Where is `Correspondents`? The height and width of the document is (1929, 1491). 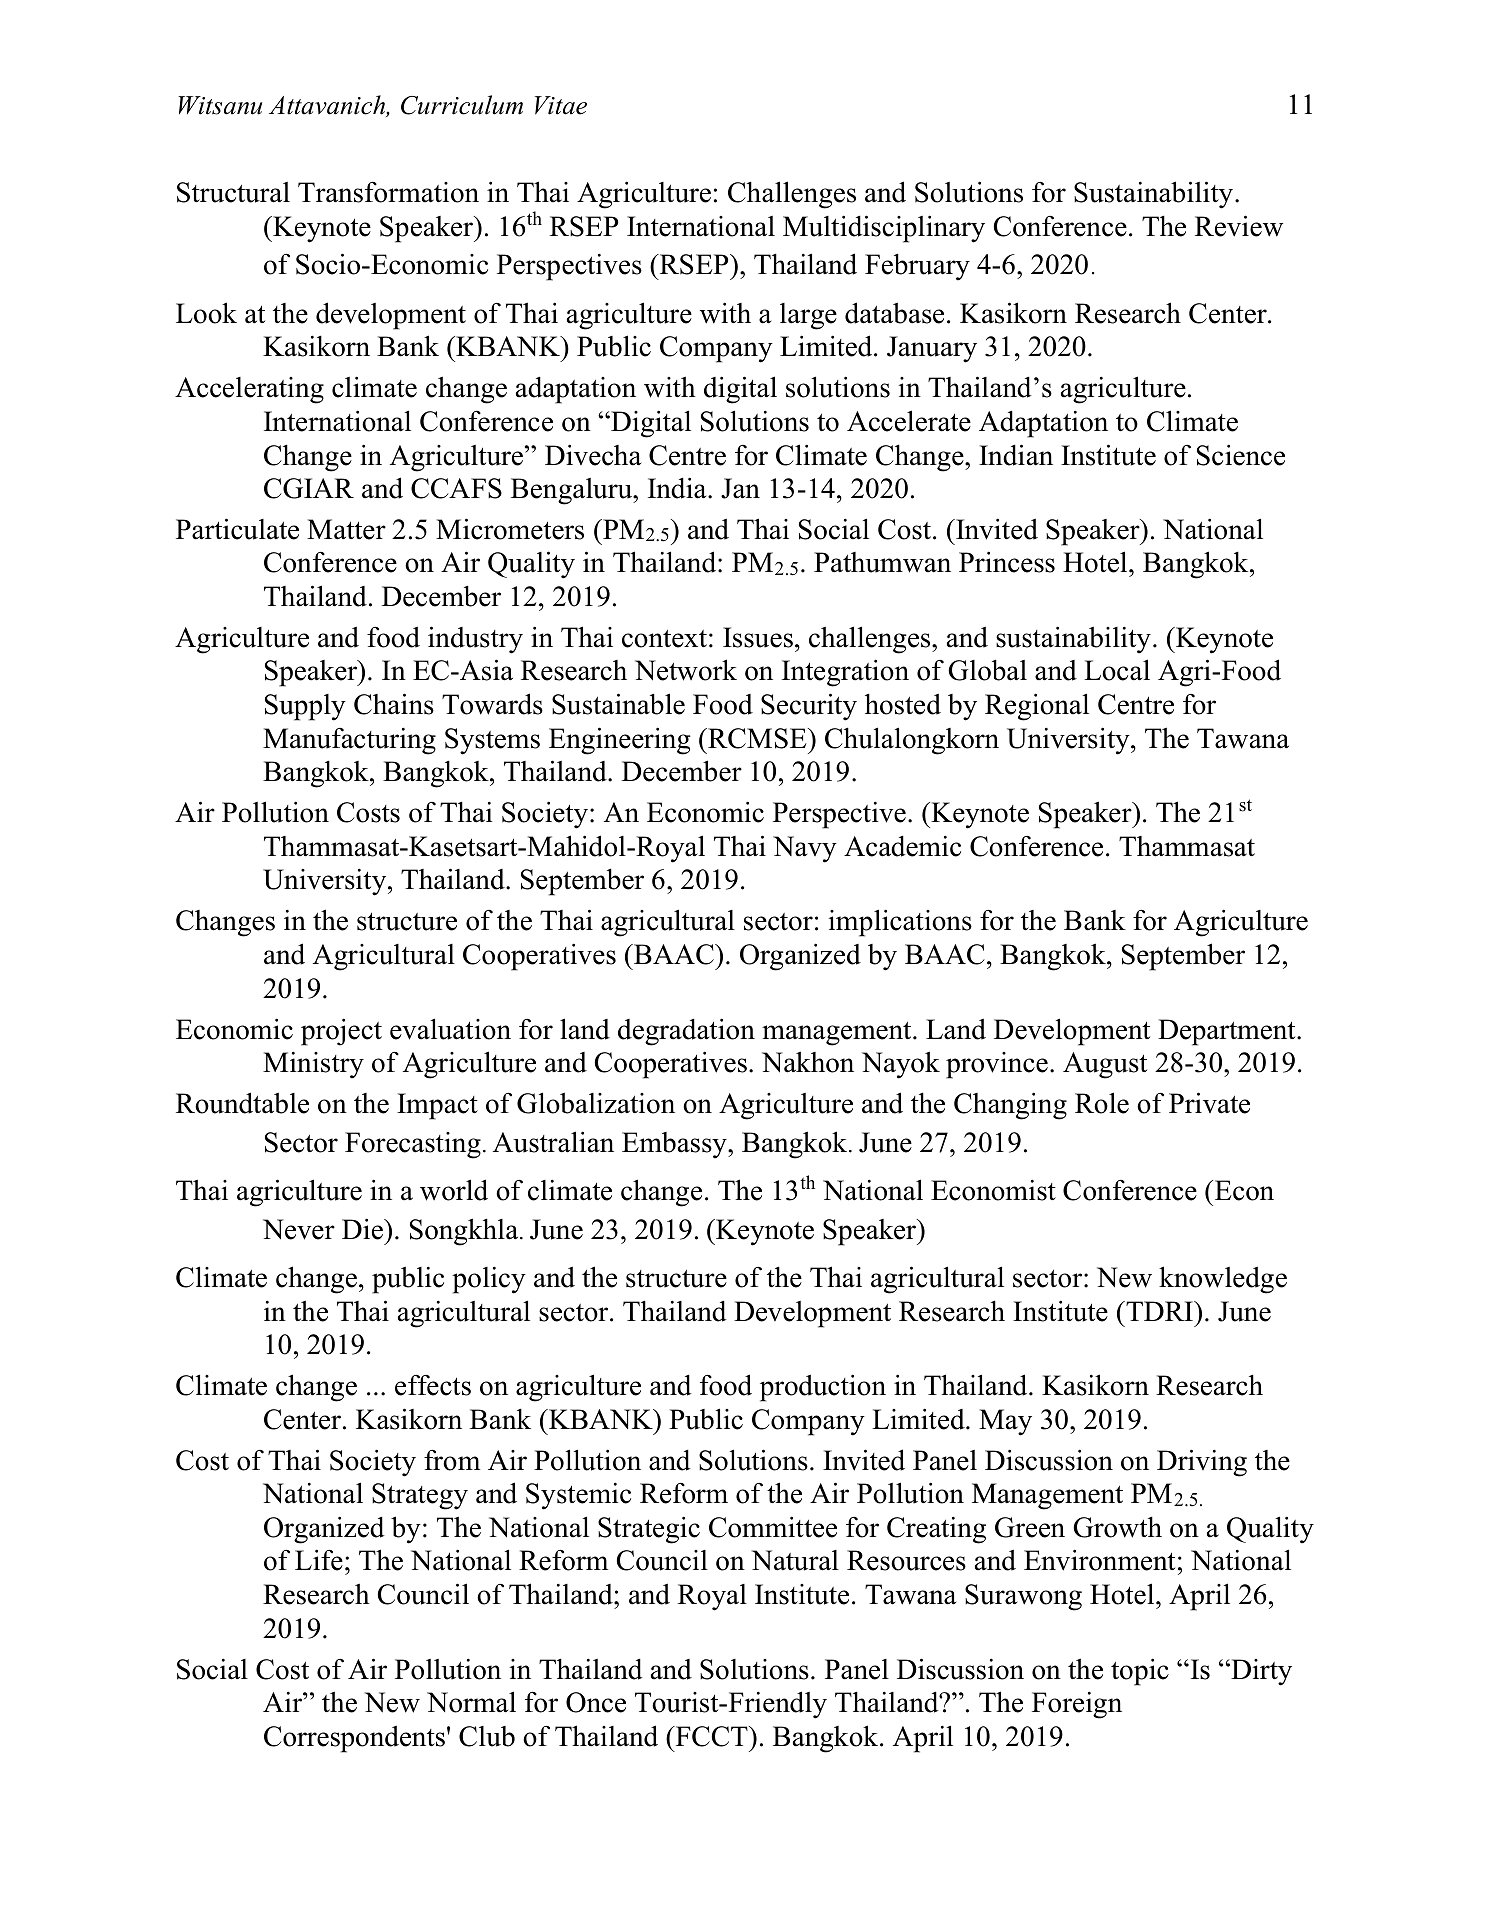 Correspondents is located at coordinates (354, 1739).
